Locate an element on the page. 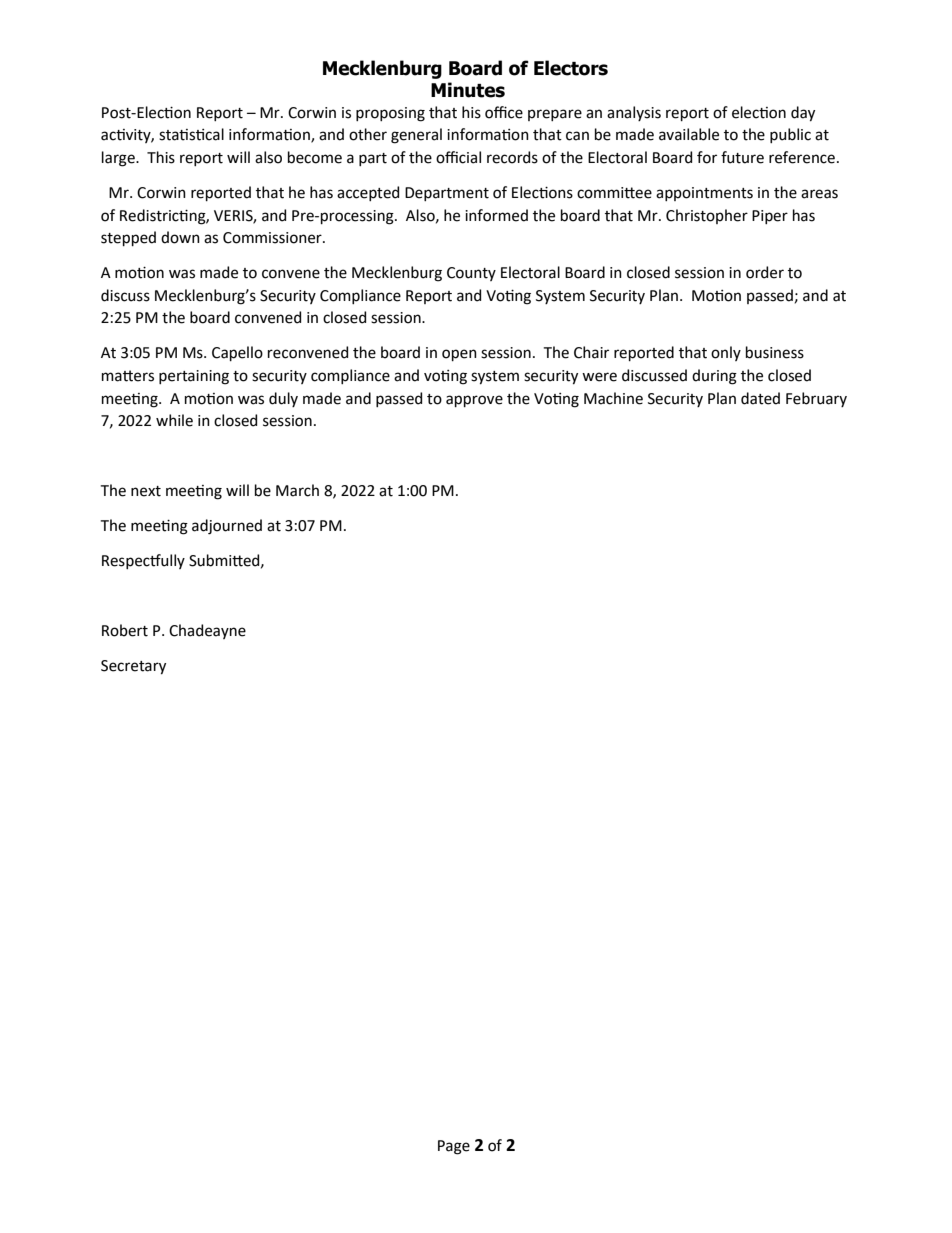 The image size is (952, 1233). approve is located at coordinates (474, 401).
